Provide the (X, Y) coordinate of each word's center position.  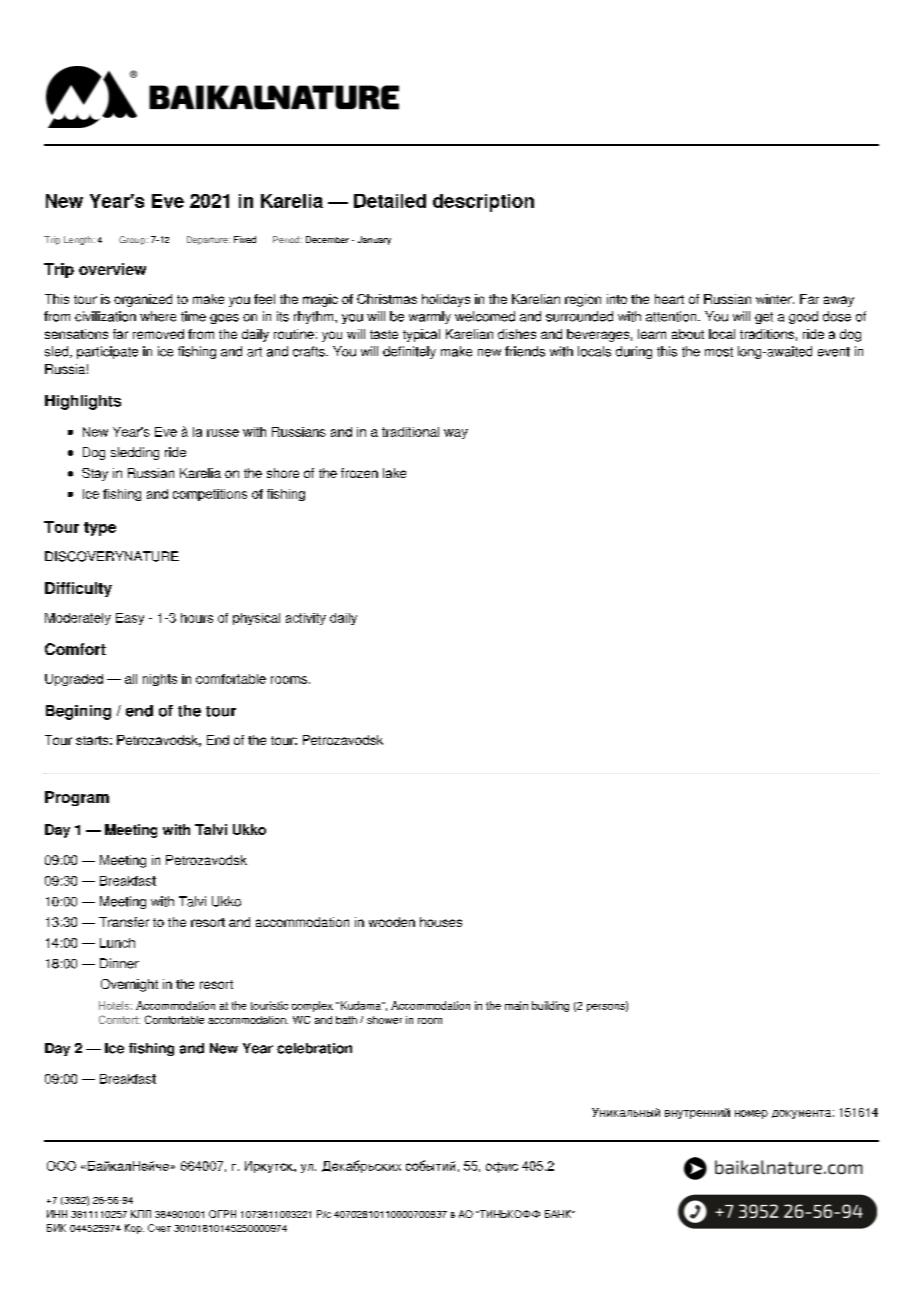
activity (306, 619)
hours (197, 618)
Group (133, 240)
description (483, 203)
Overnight (129, 985)
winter (775, 299)
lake (394, 473)
